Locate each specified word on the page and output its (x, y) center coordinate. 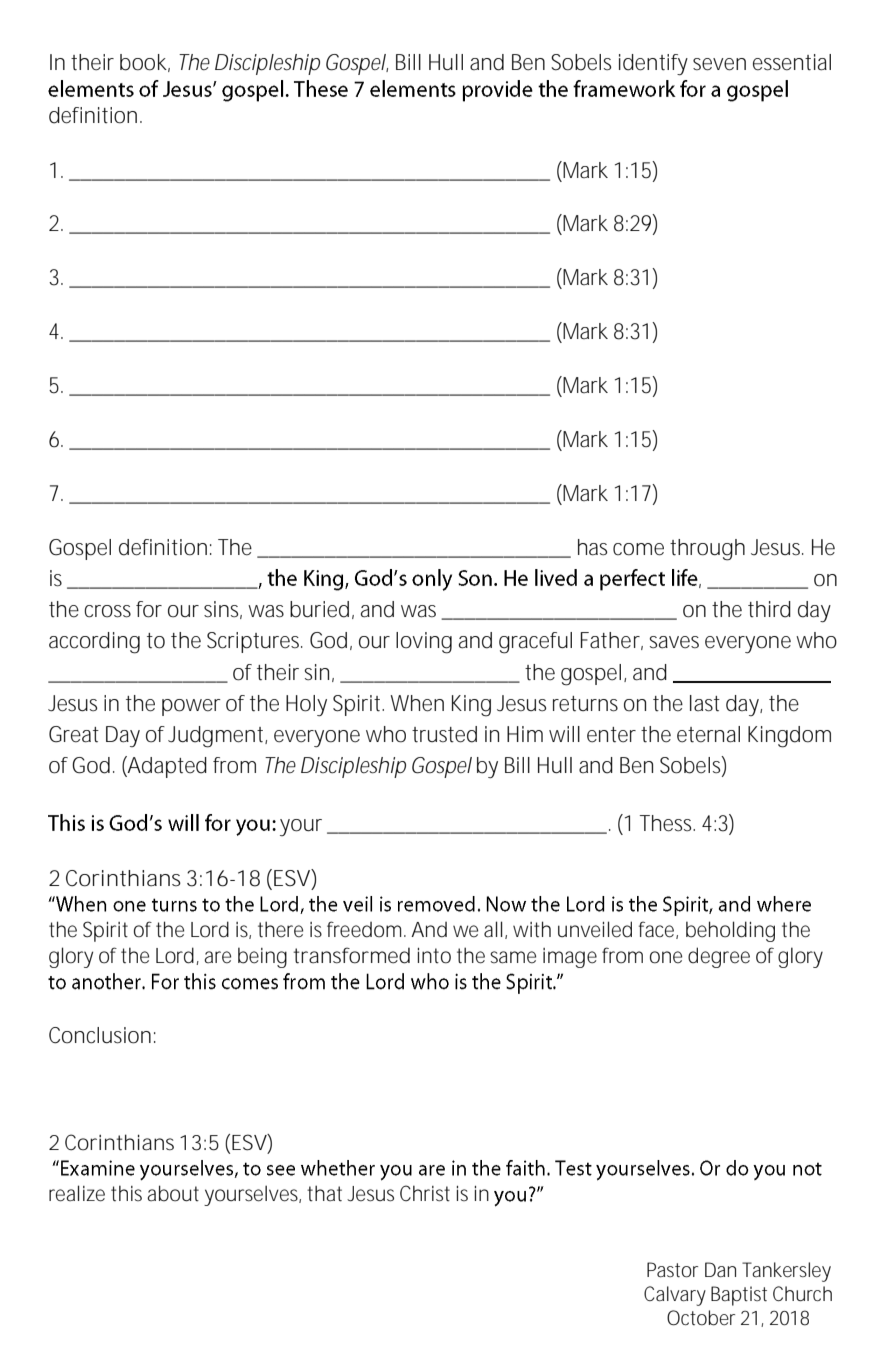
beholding (730, 931)
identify (653, 65)
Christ (425, 1193)
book (145, 63)
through (707, 550)
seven (719, 64)
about (173, 1193)
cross (107, 611)
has (592, 547)
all (493, 929)
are (217, 957)
